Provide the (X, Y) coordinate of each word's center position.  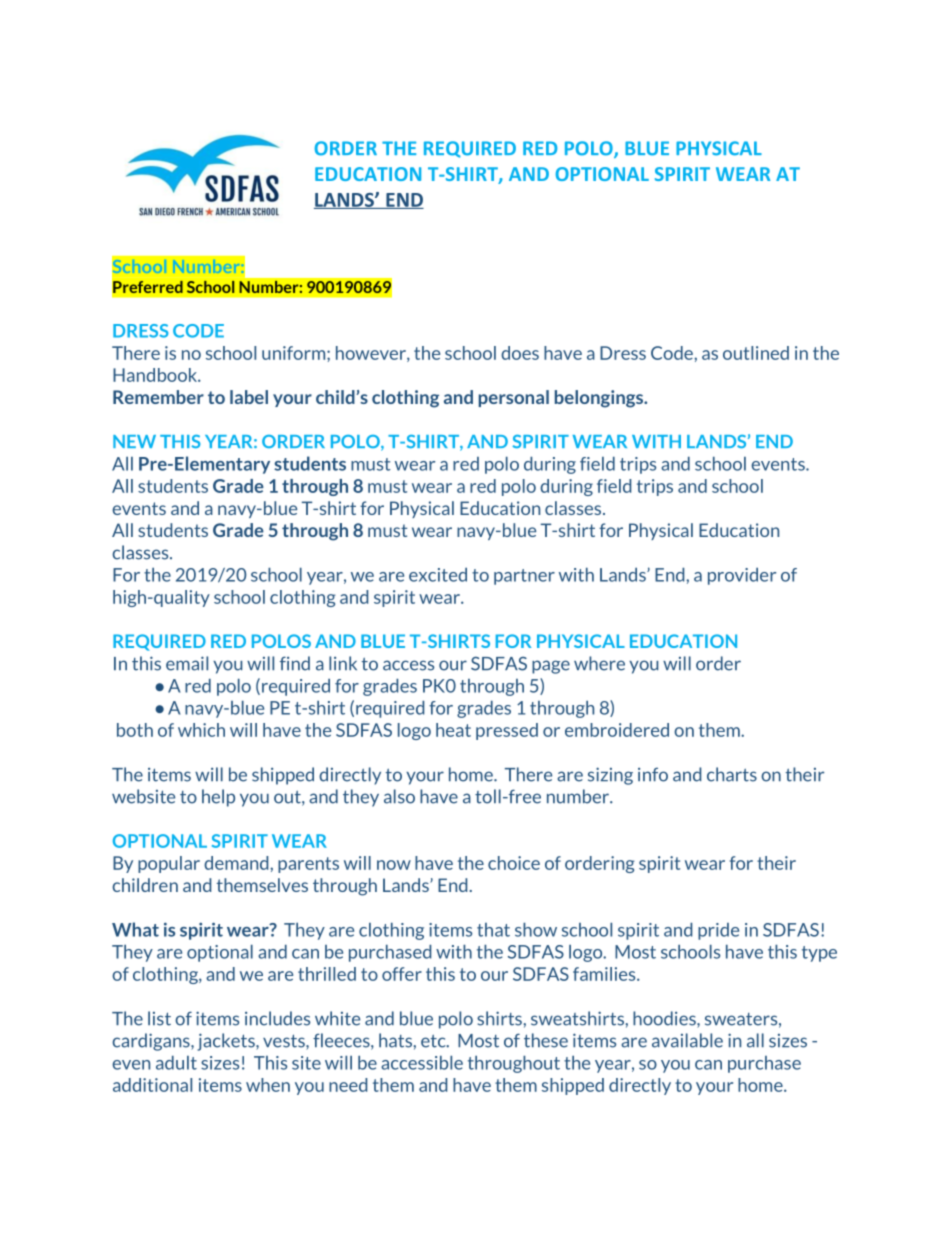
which (201, 730)
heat (453, 730)
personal (514, 398)
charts (732, 774)
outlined (756, 353)
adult (176, 1063)
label (249, 397)
